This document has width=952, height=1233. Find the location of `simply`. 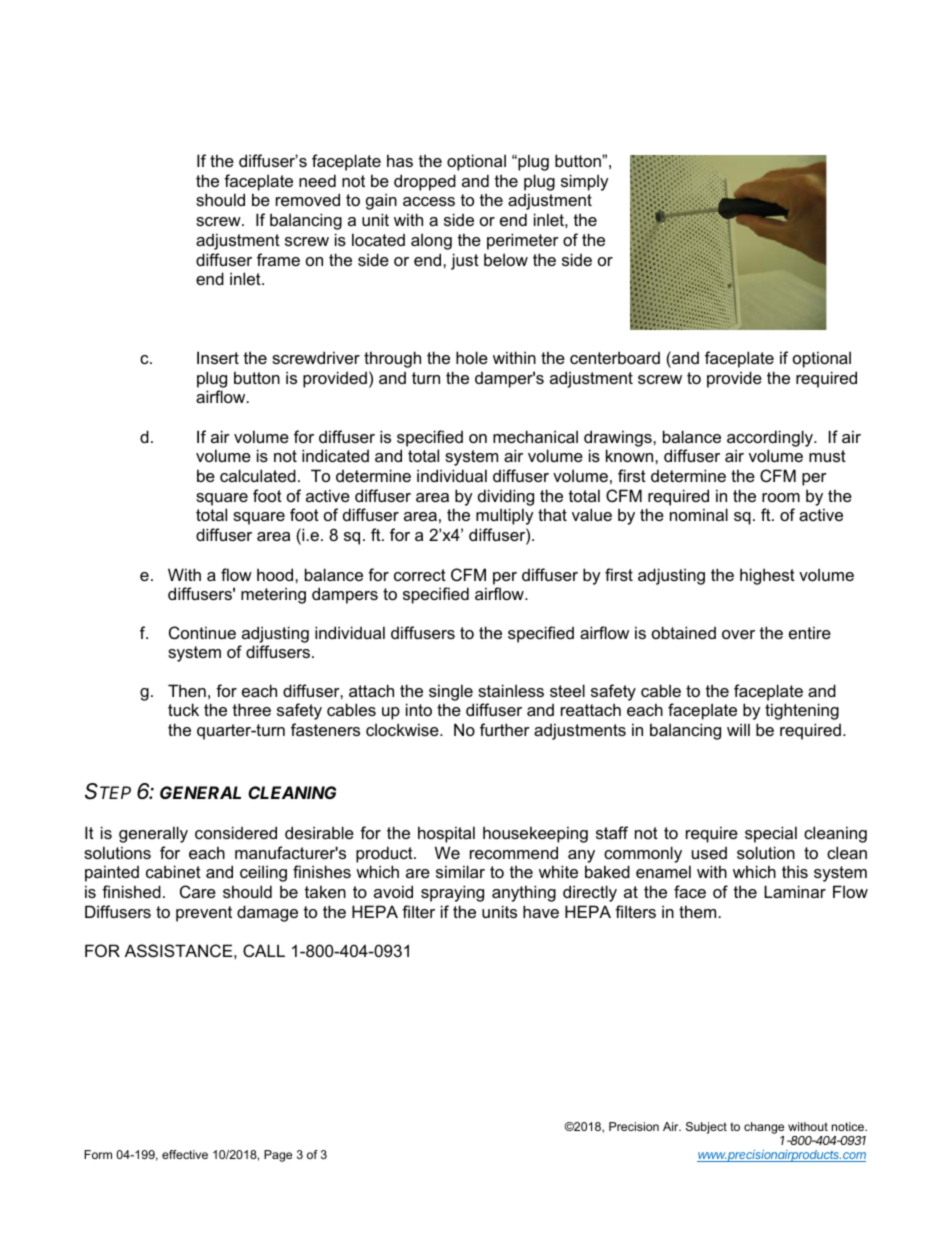

simply is located at coordinates (585, 182).
